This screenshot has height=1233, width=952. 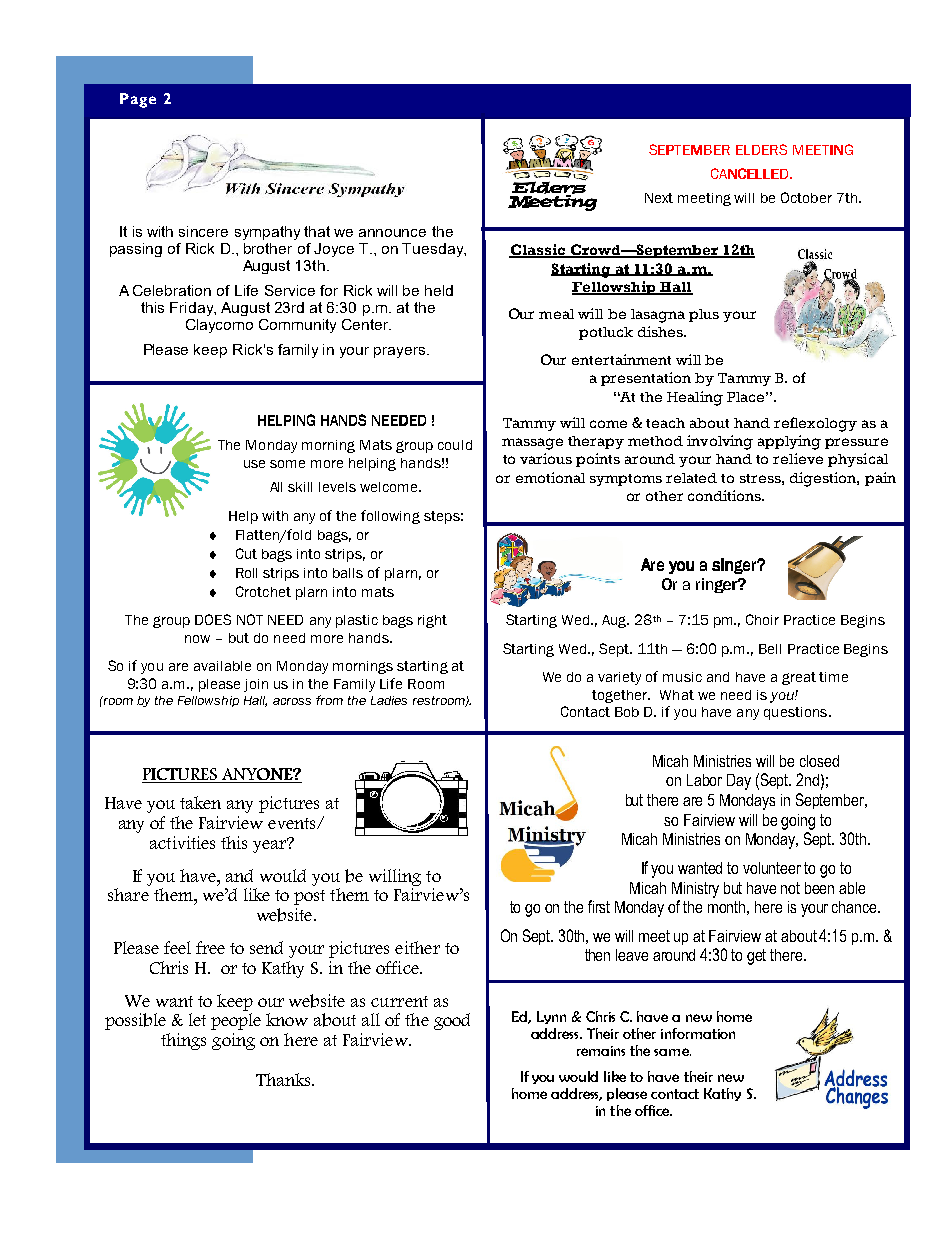 I want to click on October, so click(x=806, y=197).
